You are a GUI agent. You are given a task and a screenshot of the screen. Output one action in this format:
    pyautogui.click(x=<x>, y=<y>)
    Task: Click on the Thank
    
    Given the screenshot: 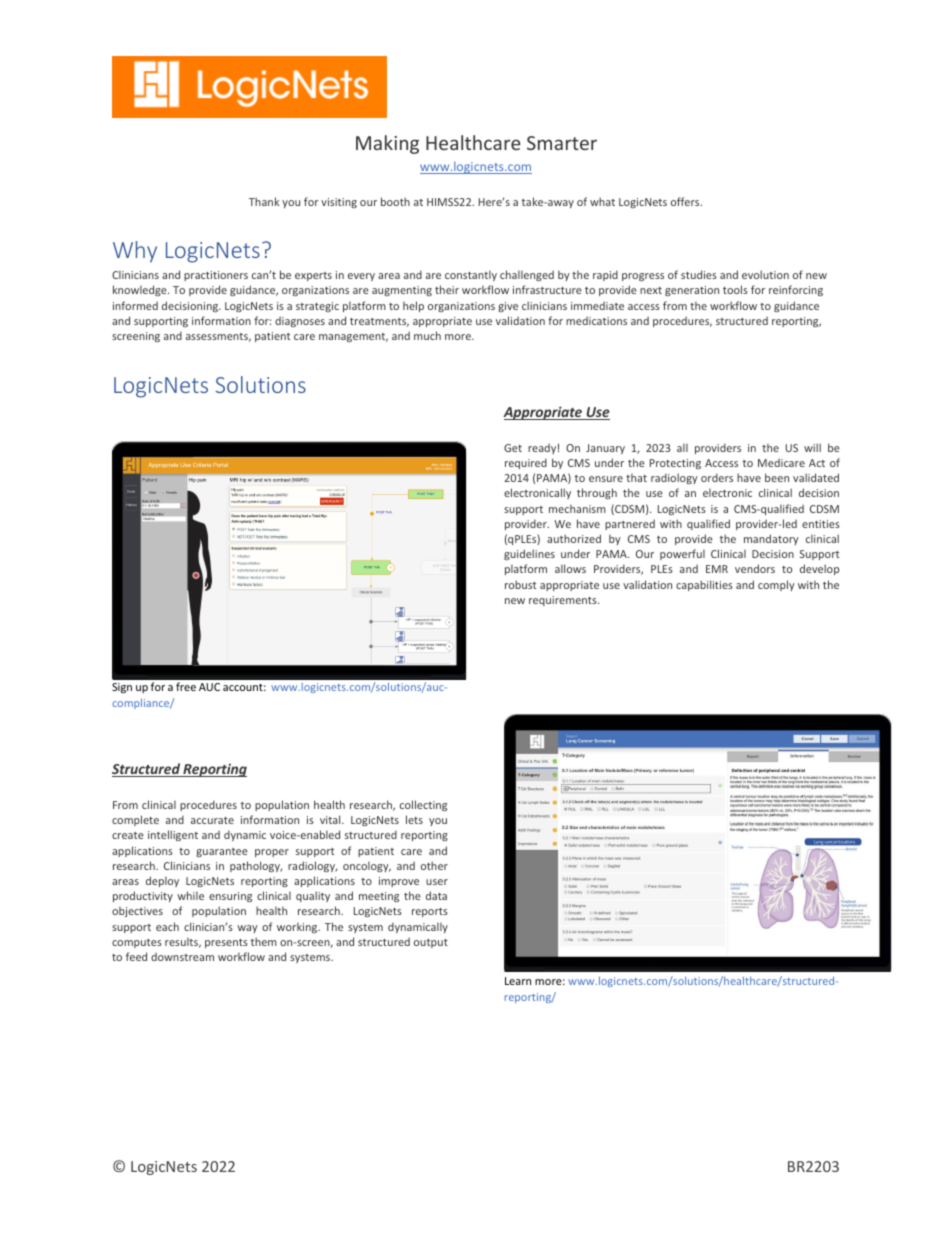 What is the action you would take?
    pyautogui.click(x=264, y=201)
